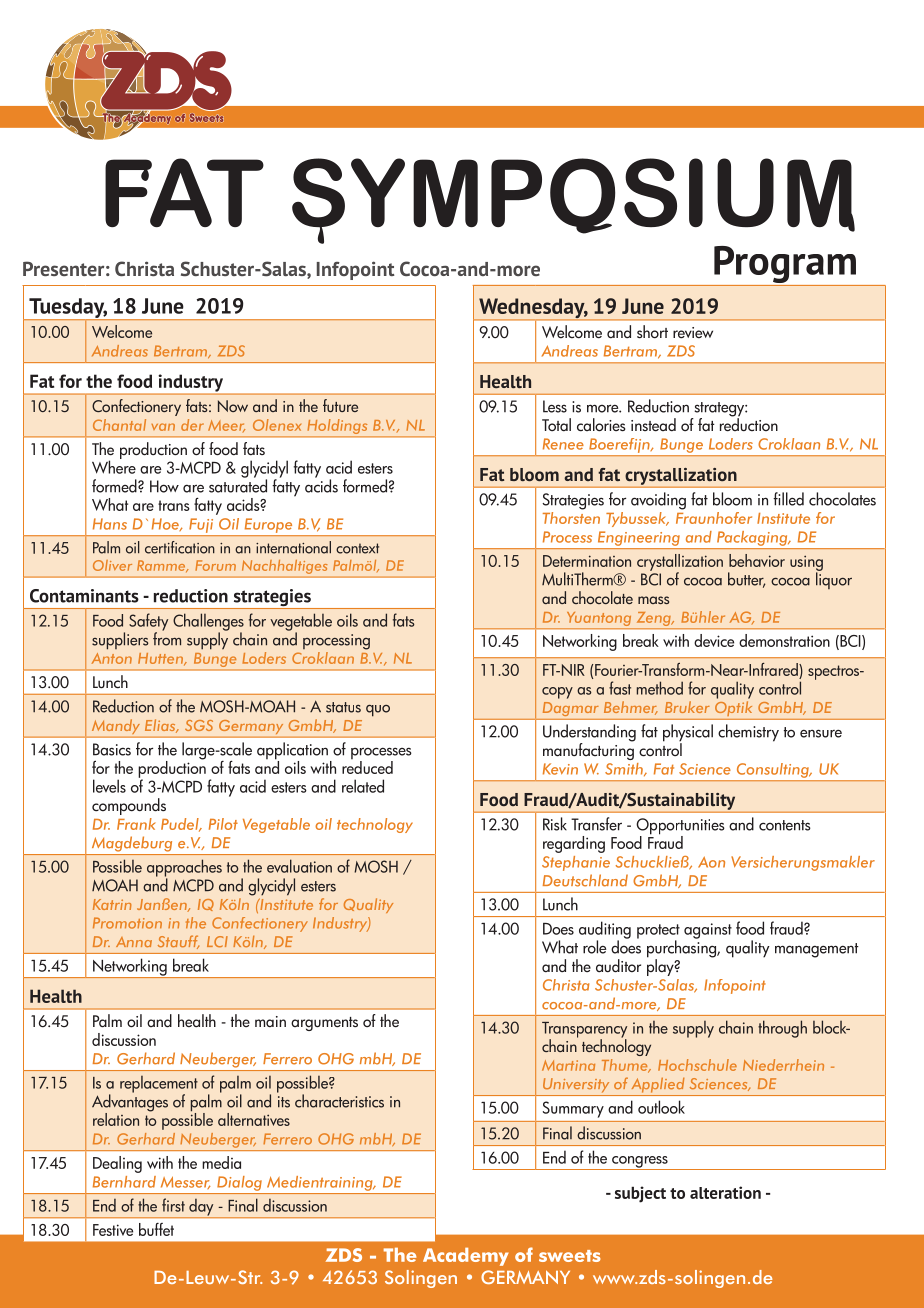 The image size is (924, 1308). Describe the element at coordinates (785, 266) in the screenshot. I see `Program` at that location.
